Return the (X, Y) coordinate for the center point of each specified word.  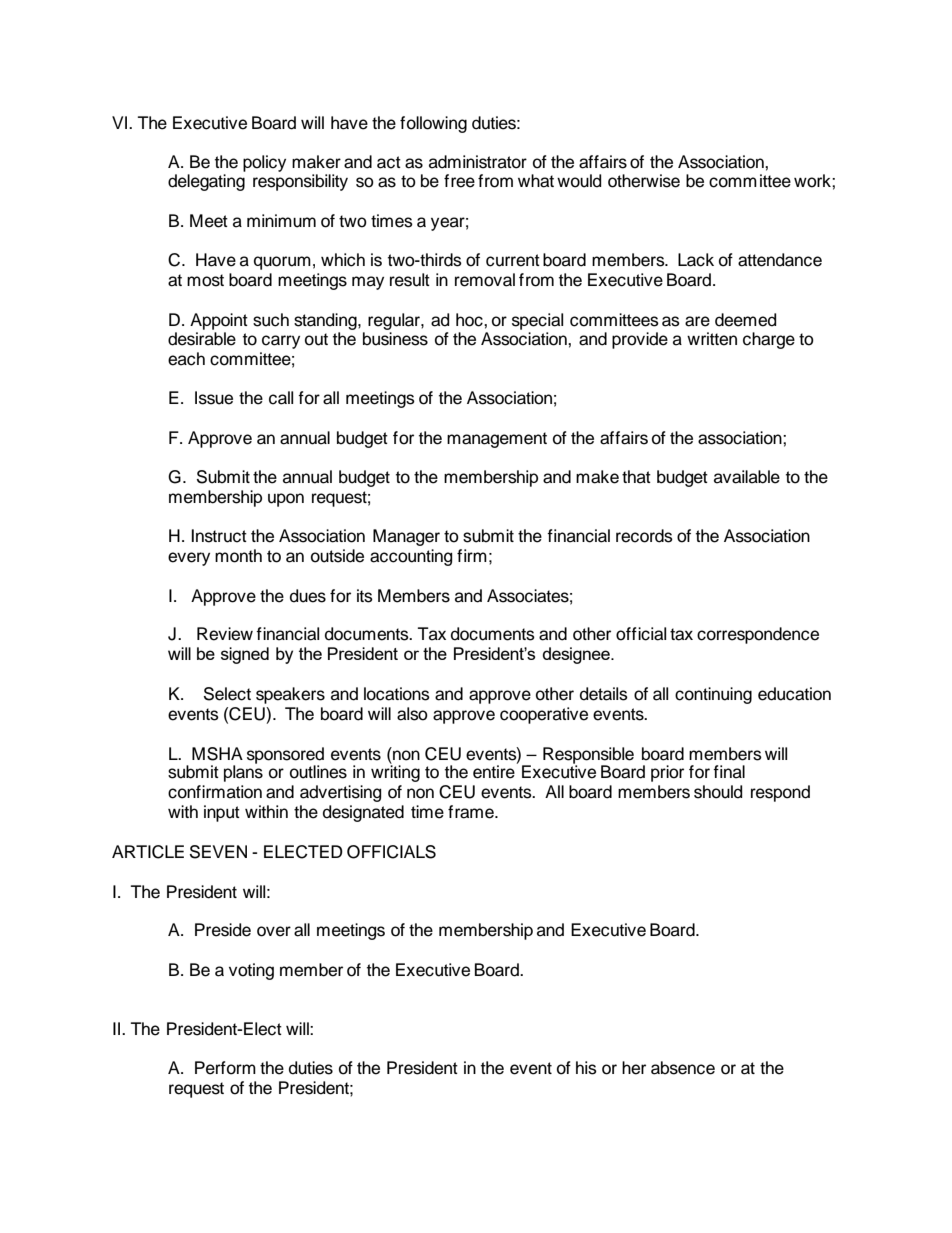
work (813, 181)
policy (264, 163)
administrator (478, 162)
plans (243, 772)
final (729, 772)
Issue (214, 398)
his (586, 1068)
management (497, 440)
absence (683, 1068)
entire (495, 771)
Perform (225, 1068)
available (747, 477)
